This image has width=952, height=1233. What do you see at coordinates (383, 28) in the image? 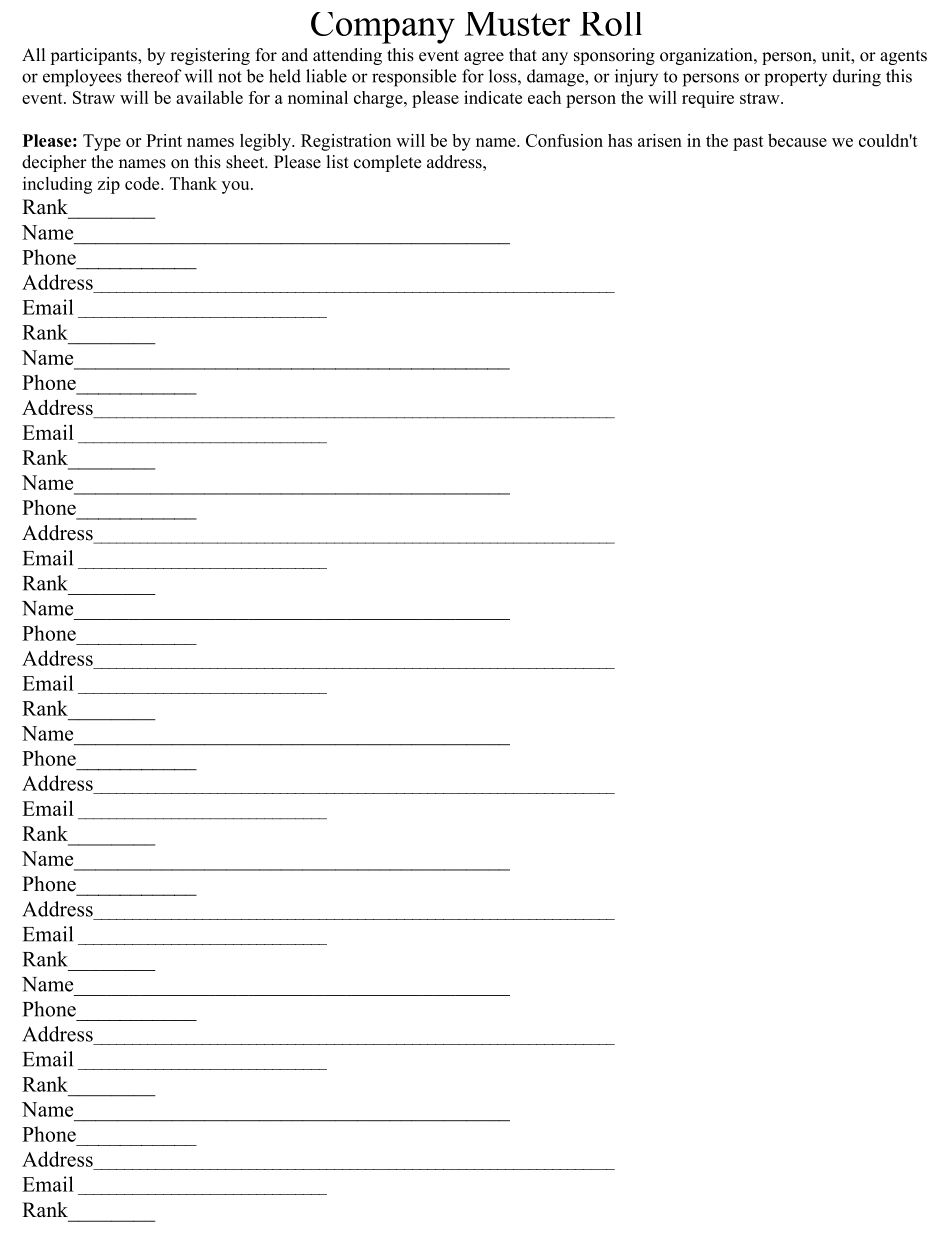
I see `Company` at bounding box center [383, 28].
